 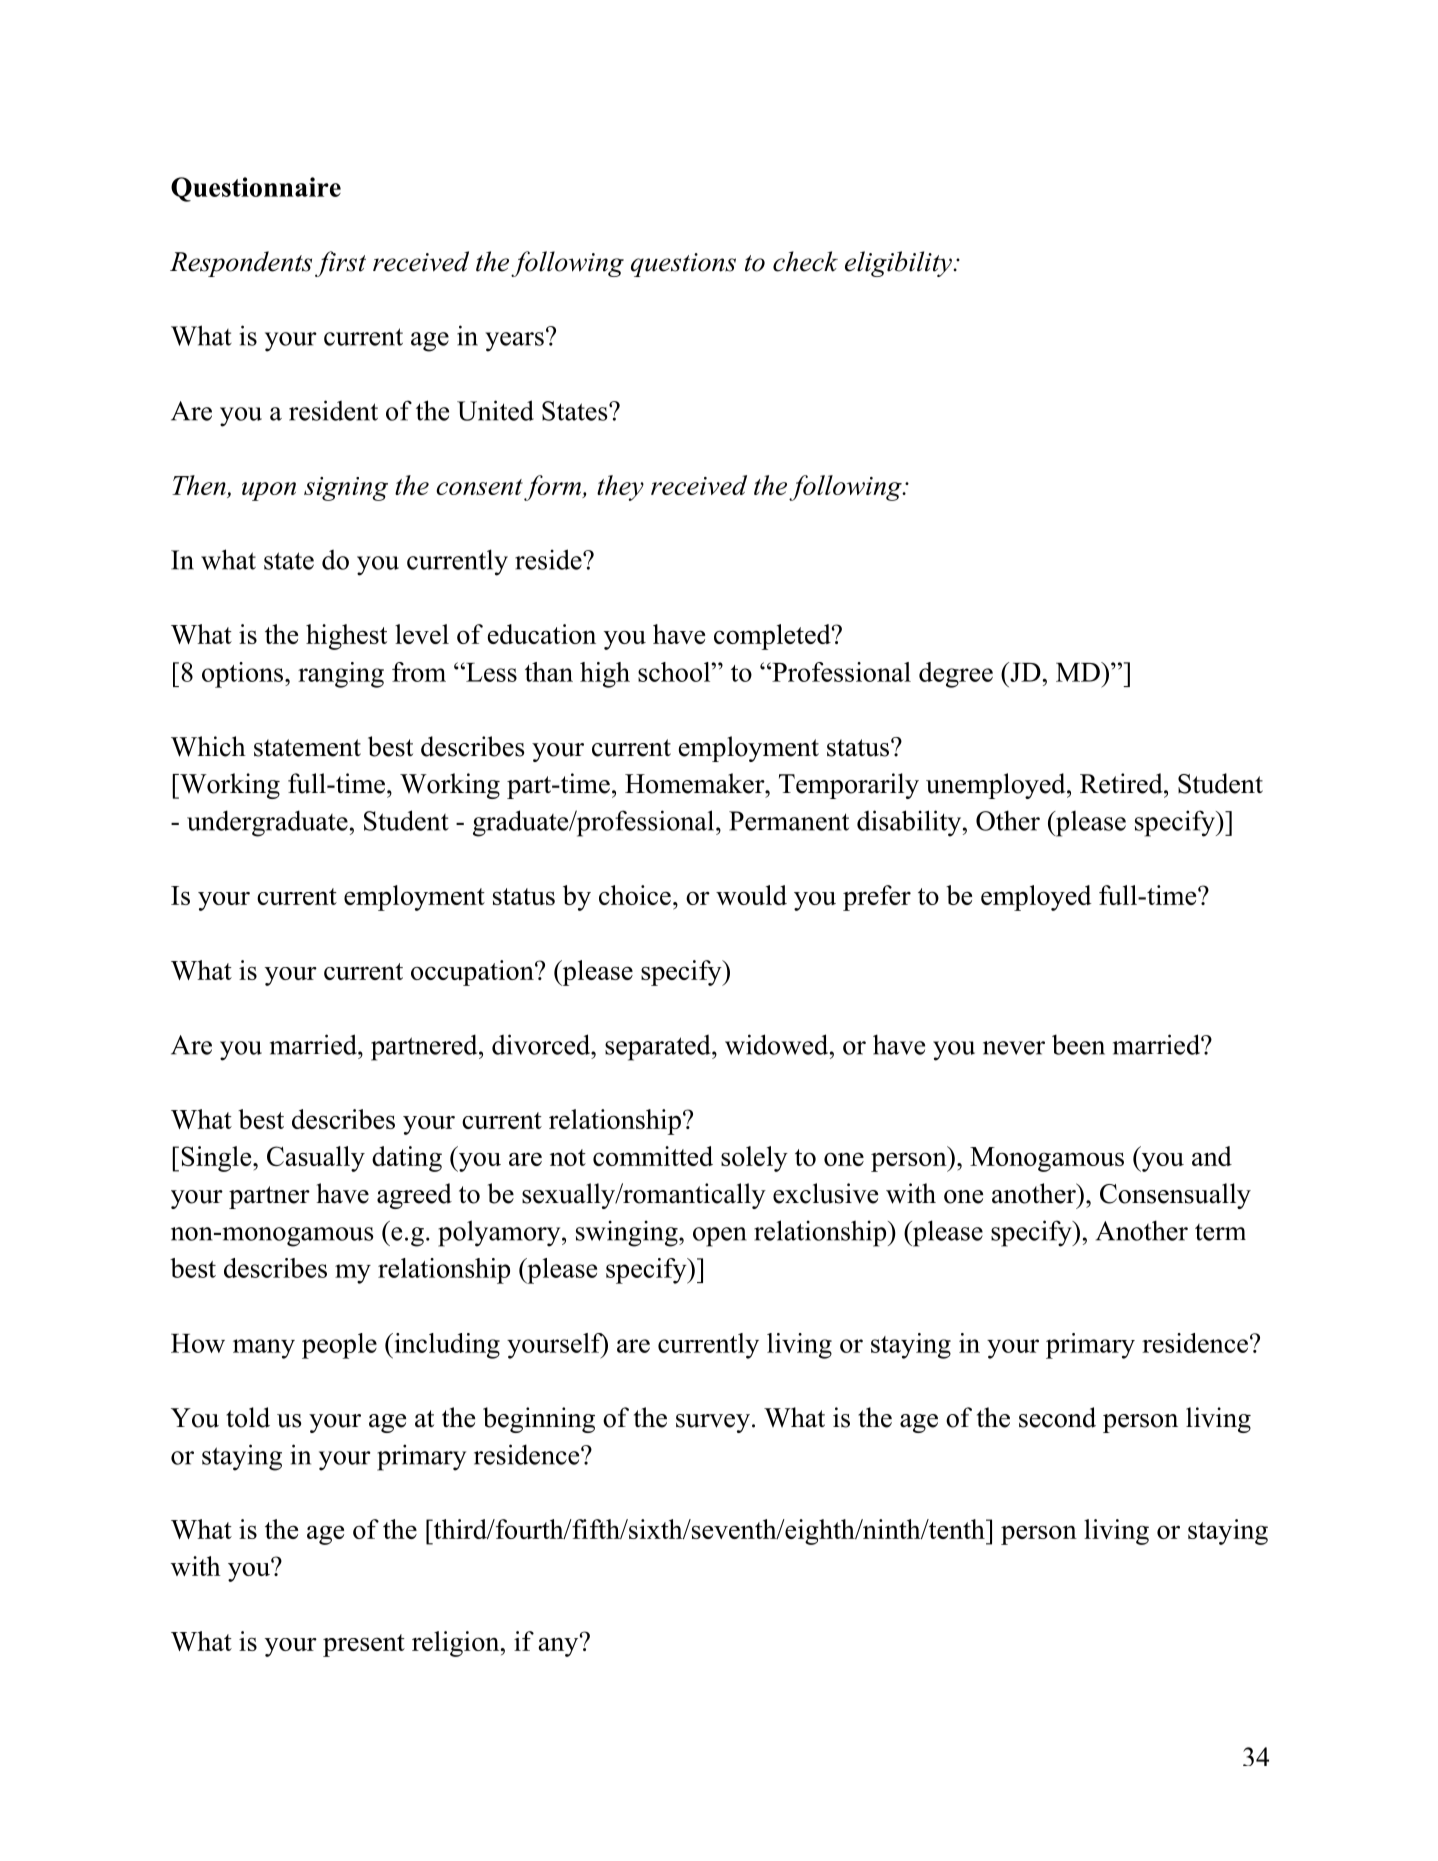 What do you see at coordinates (751, 895) in the document?
I see `would` at bounding box center [751, 895].
